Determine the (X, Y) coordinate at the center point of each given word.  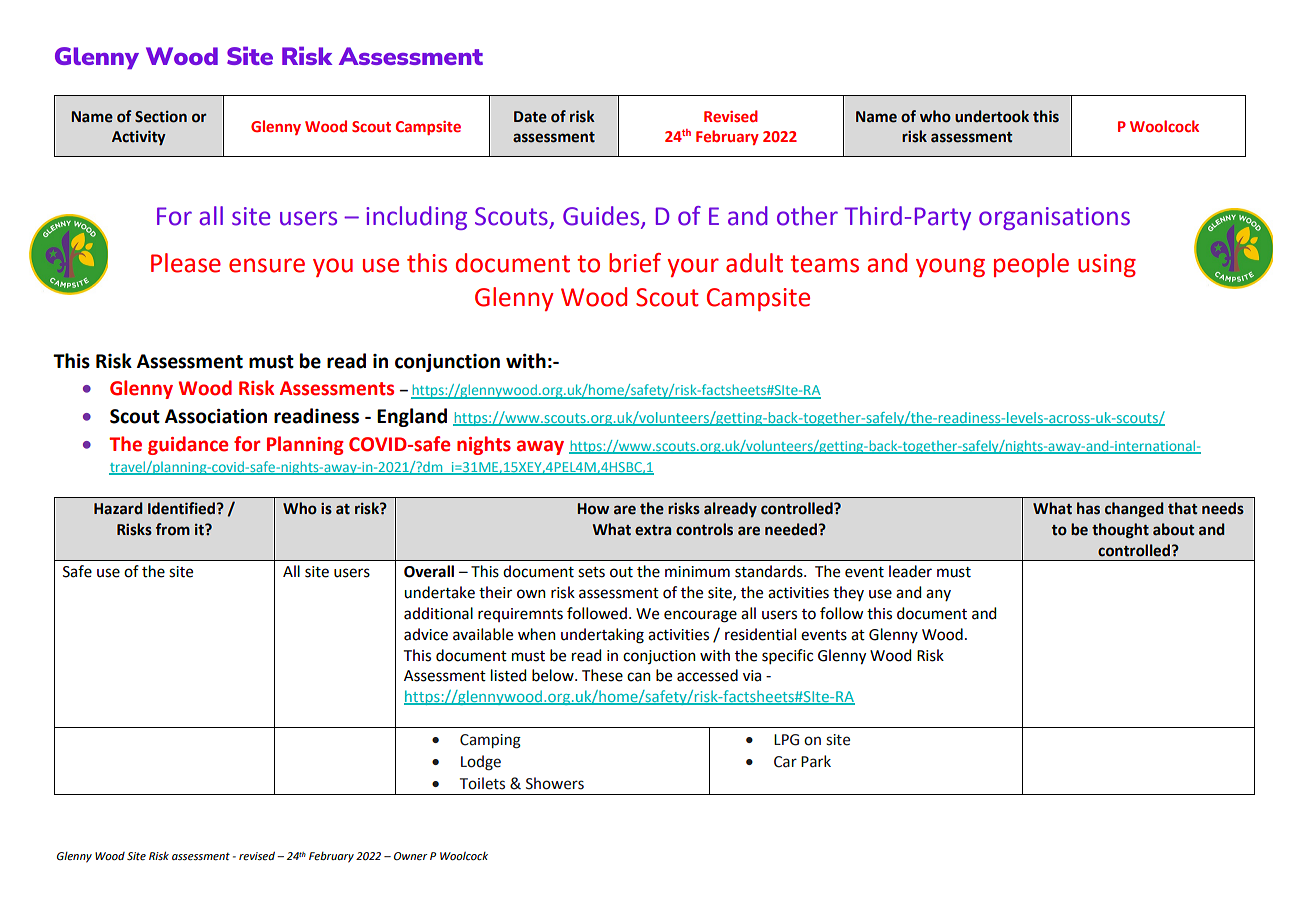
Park (816, 761)
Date (530, 117)
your (693, 267)
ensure (267, 265)
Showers (555, 783)
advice (426, 634)
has (1088, 508)
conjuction (659, 657)
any (938, 595)
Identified (183, 508)
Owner (411, 856)
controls (704, 529)
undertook (992, 116)
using (1107, 265)
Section (161, 117)
